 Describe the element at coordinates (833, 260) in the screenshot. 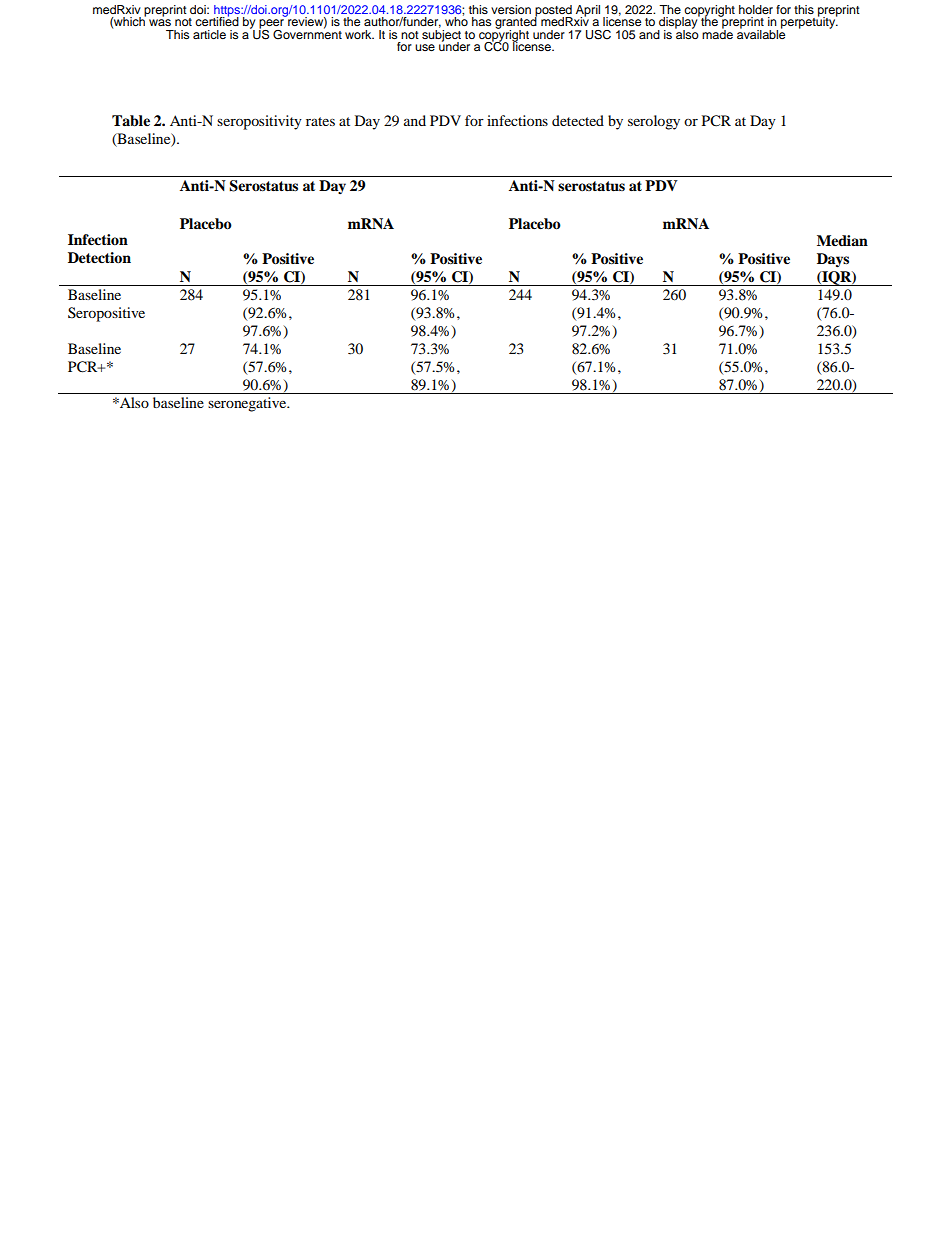

I see `Days` at that location.
